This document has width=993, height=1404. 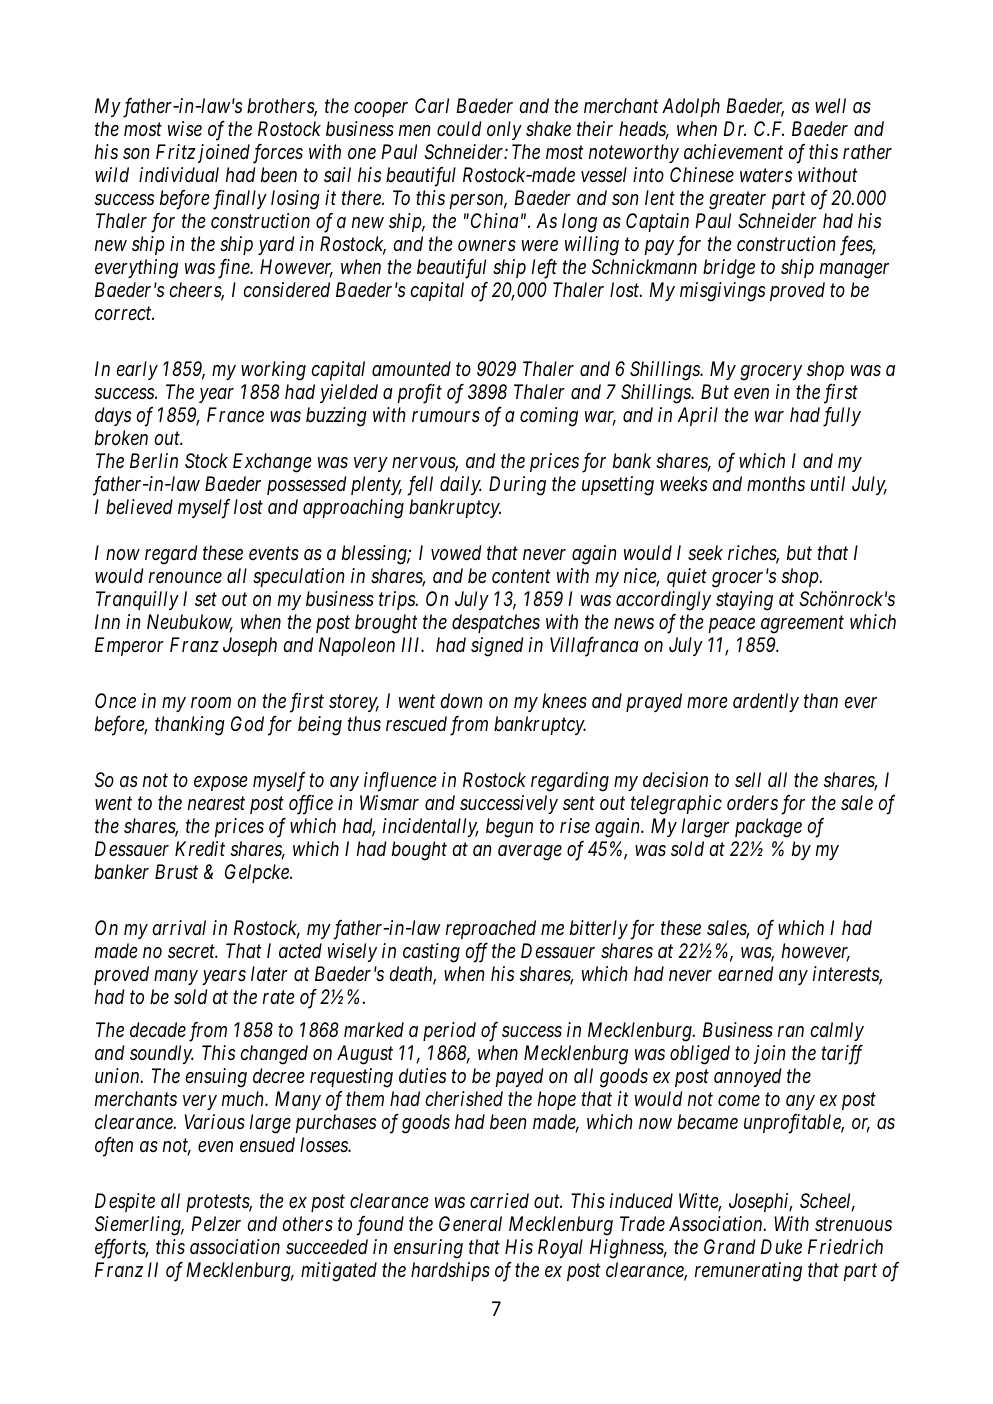 What do you see at coordinates (461, 485) in the document?
I see `daily` at bounding box center [461, 485].
